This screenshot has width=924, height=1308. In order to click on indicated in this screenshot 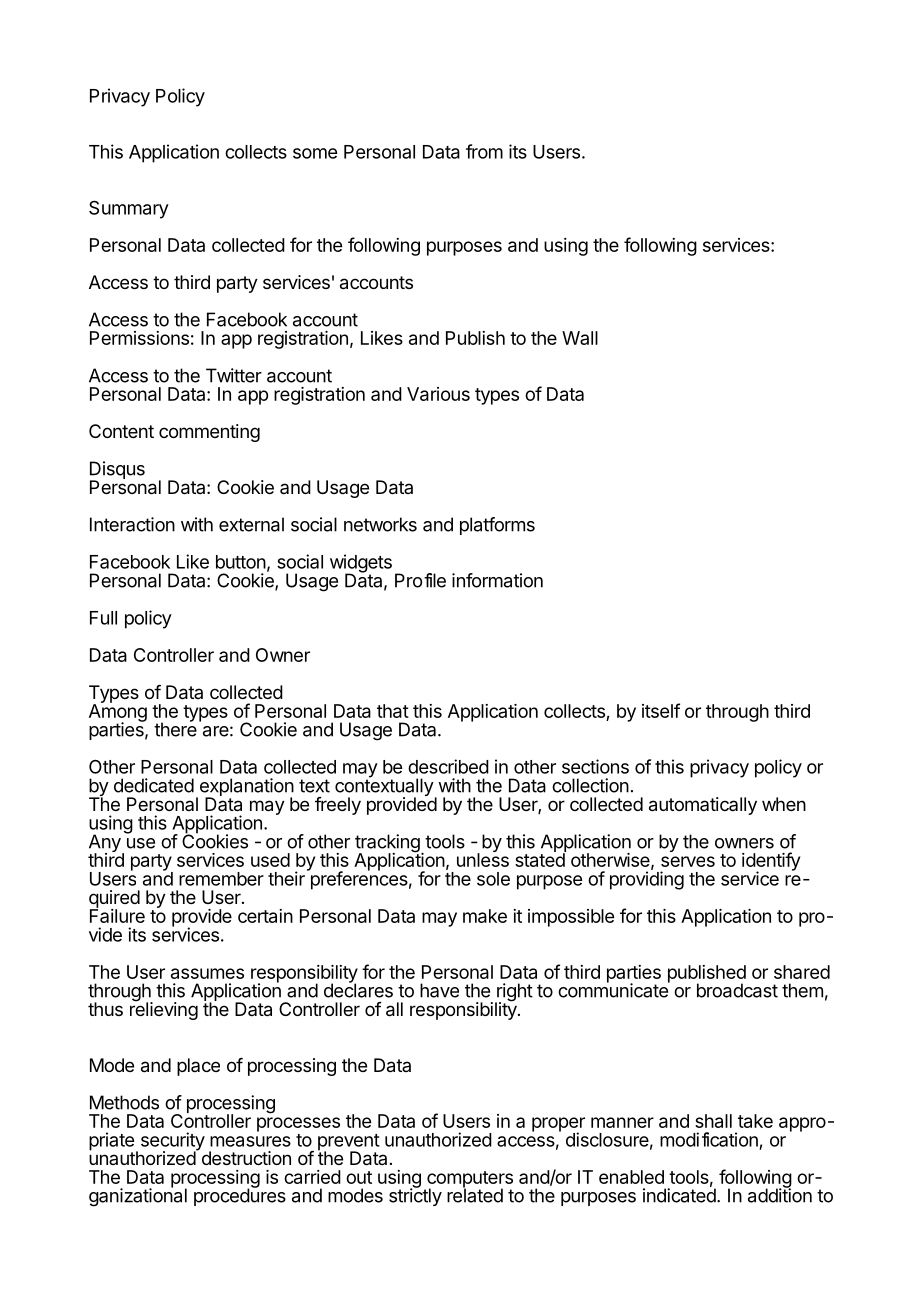, I will do `click(679, 1195)`.
